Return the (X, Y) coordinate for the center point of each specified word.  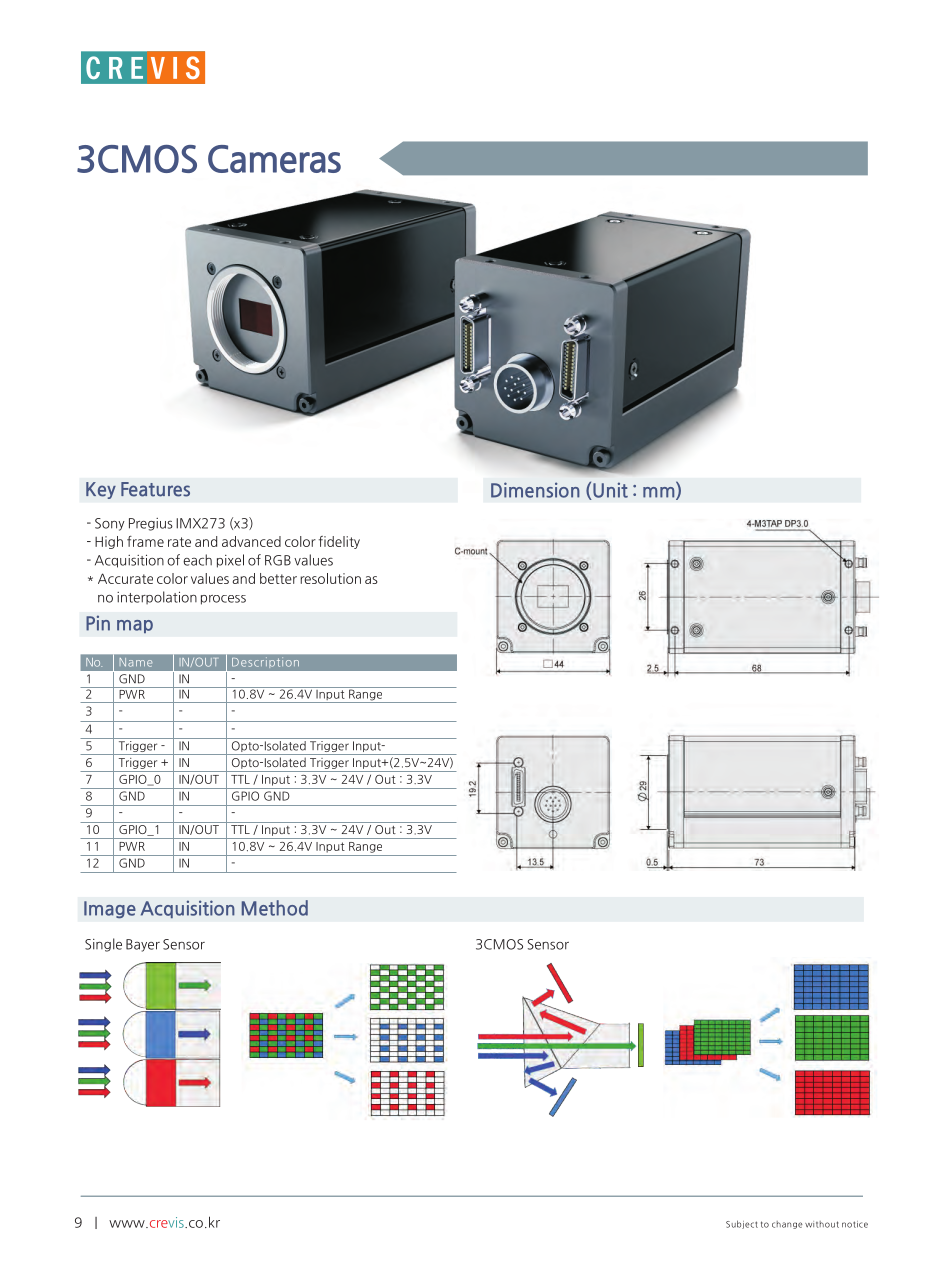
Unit (609, 491)
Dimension (535, 490)
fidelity (339, 542)
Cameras (274, 159)
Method (274, 908)
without (822, 1224)
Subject (742, 1224)
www (128, 1224)
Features (155, 489)
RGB (278, 560)
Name (136, 662)
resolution (330, 578)
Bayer (143, 945)
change (787, 1225)
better (278, 578)
